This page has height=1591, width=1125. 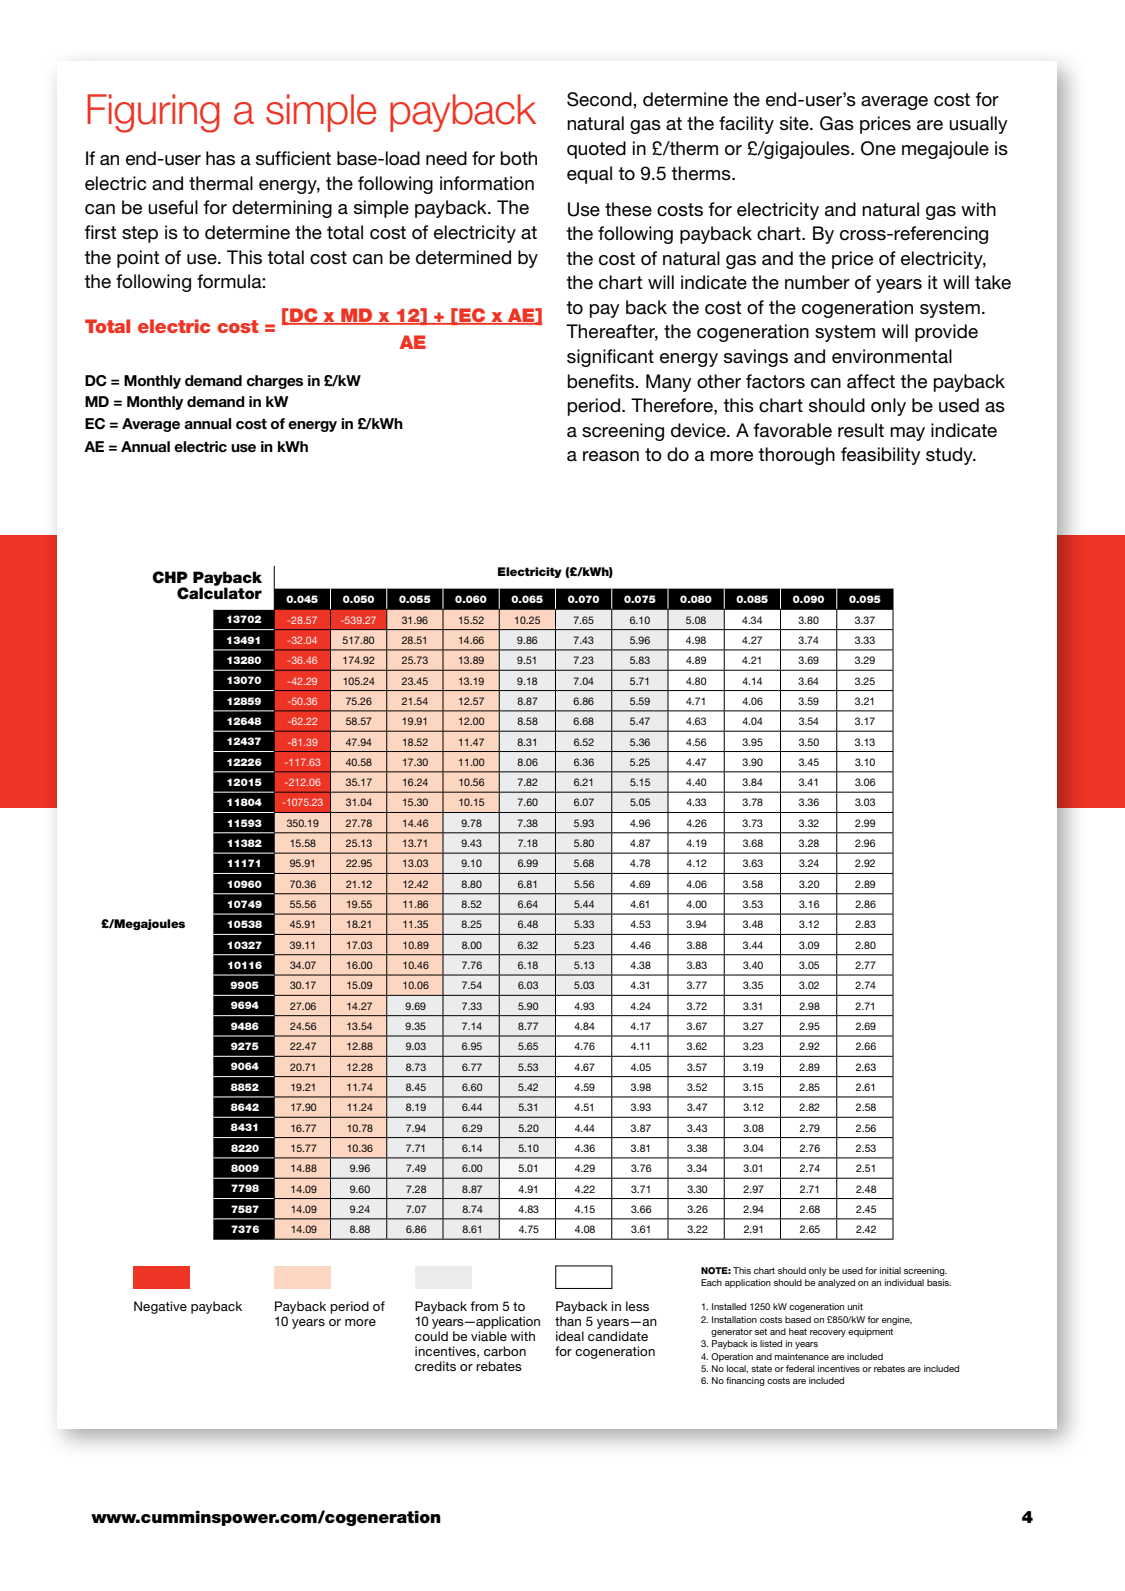 What do you see at coordinates (519, 158) in the page?
I see `both` at bounding box center [519, 158].
